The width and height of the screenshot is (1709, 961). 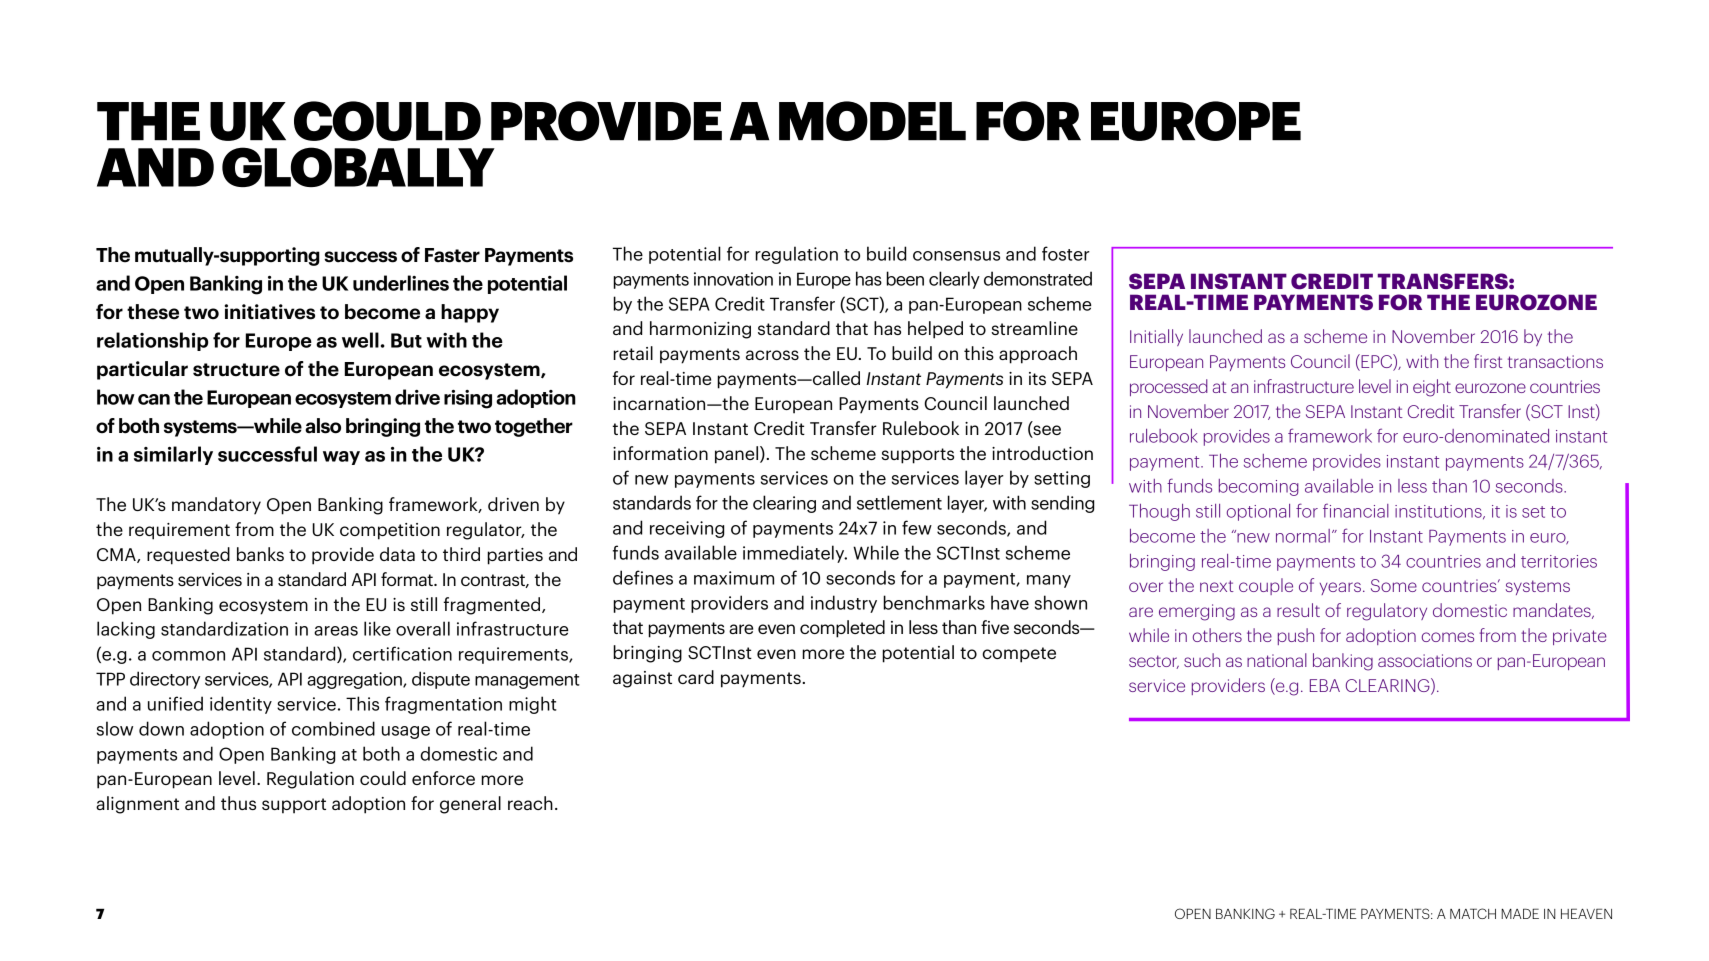 I want to click on completed, so click(x=842, y=629).
